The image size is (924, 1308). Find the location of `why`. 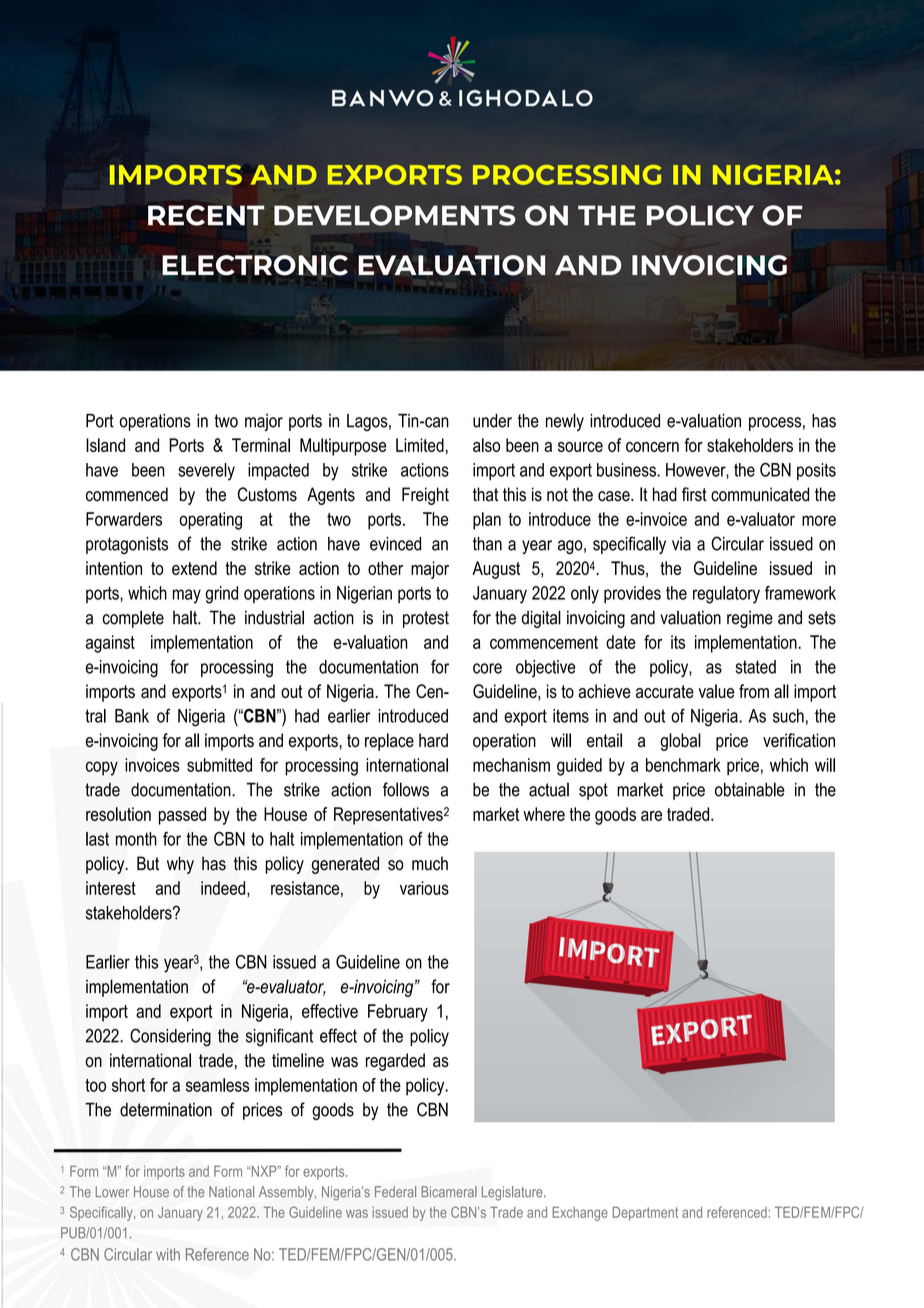

why is located at coordinates (180, 865).
